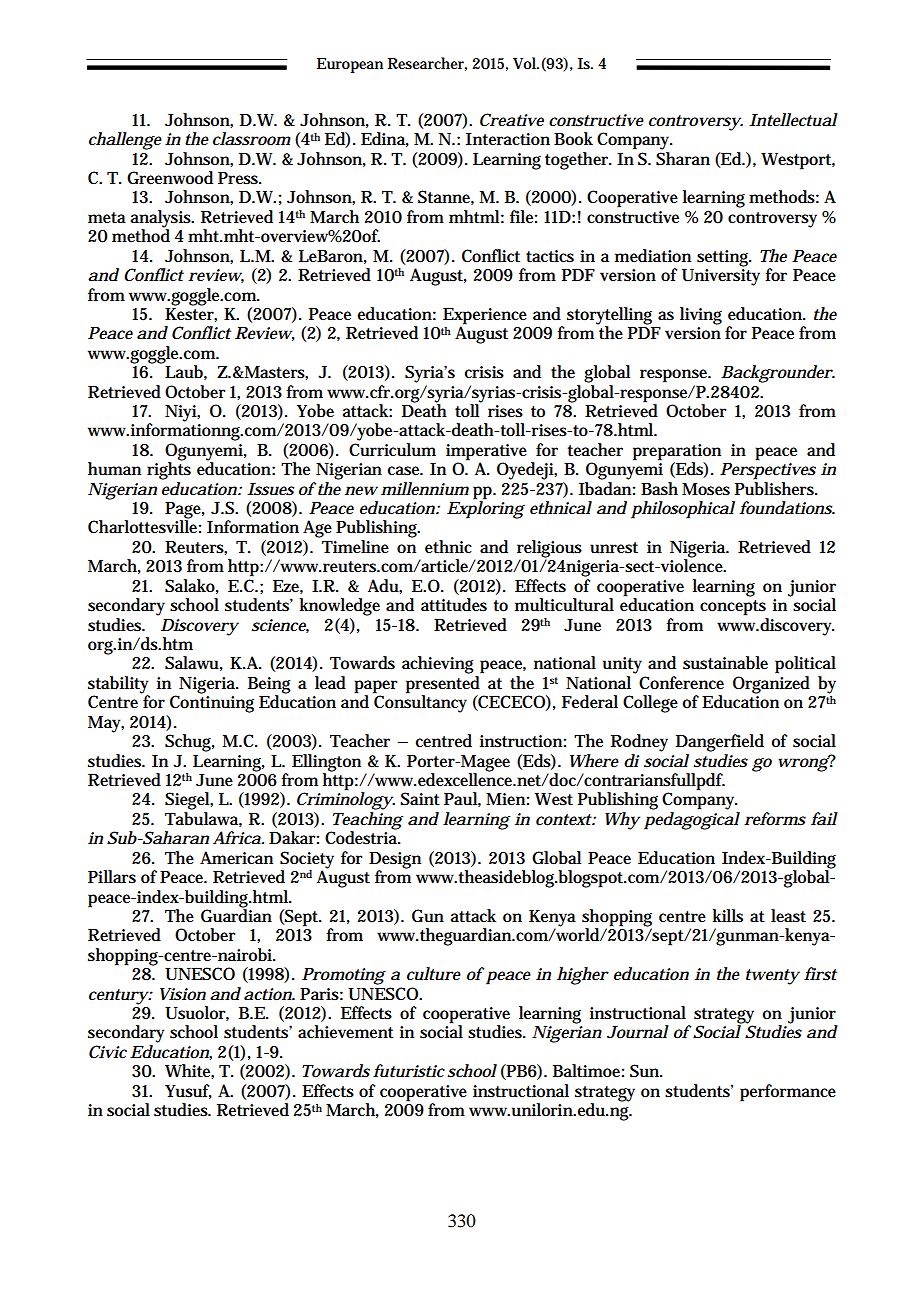 The height and width of the image is (1308, 924). I want to click on concepts, so click(733, 608).
